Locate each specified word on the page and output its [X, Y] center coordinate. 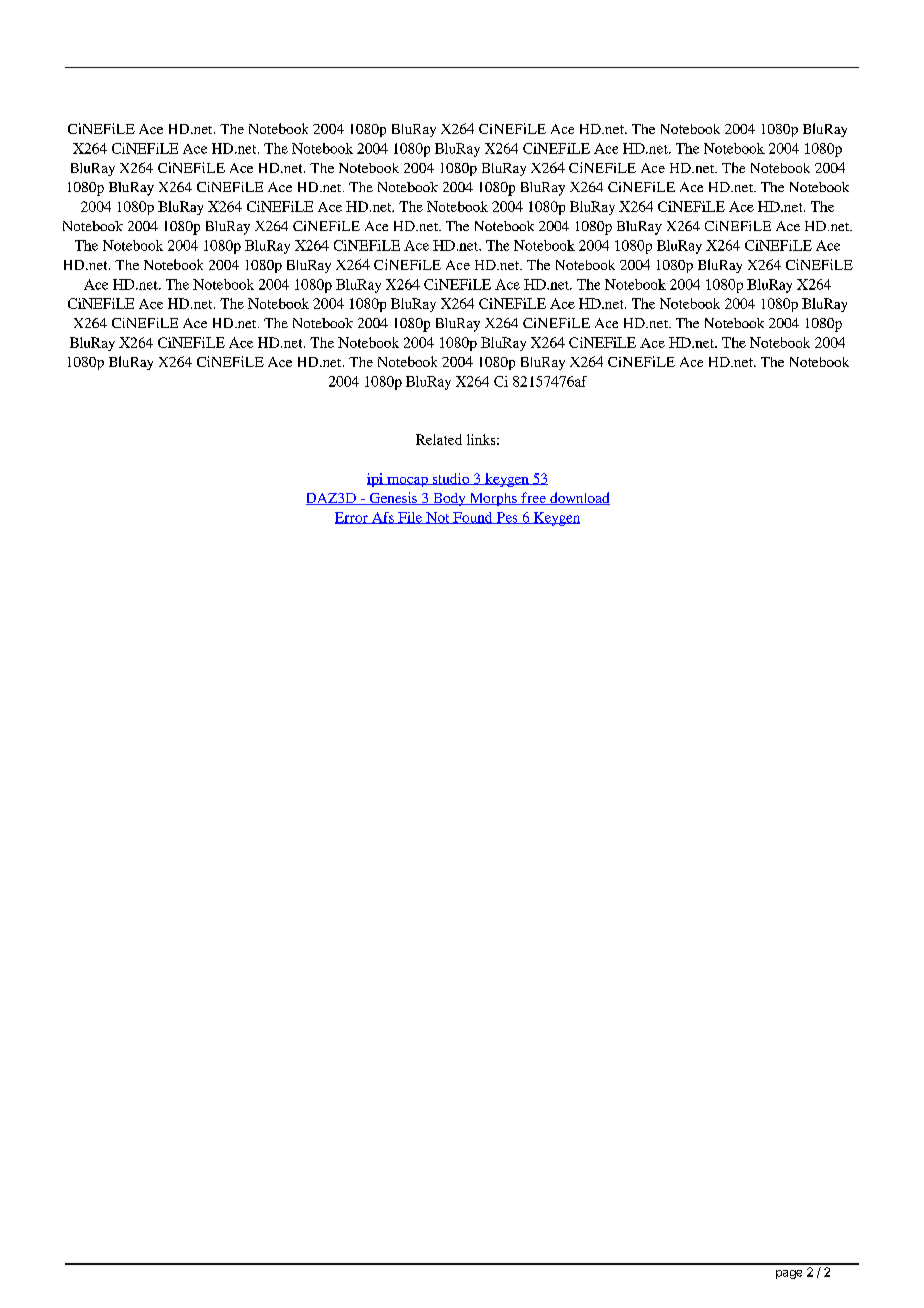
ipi [376, 480]
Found [473, 518]
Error [352, 518]
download [579, 498]
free [533, 498]
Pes [507, 518]
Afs [383, 518]
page [789, 1274]
